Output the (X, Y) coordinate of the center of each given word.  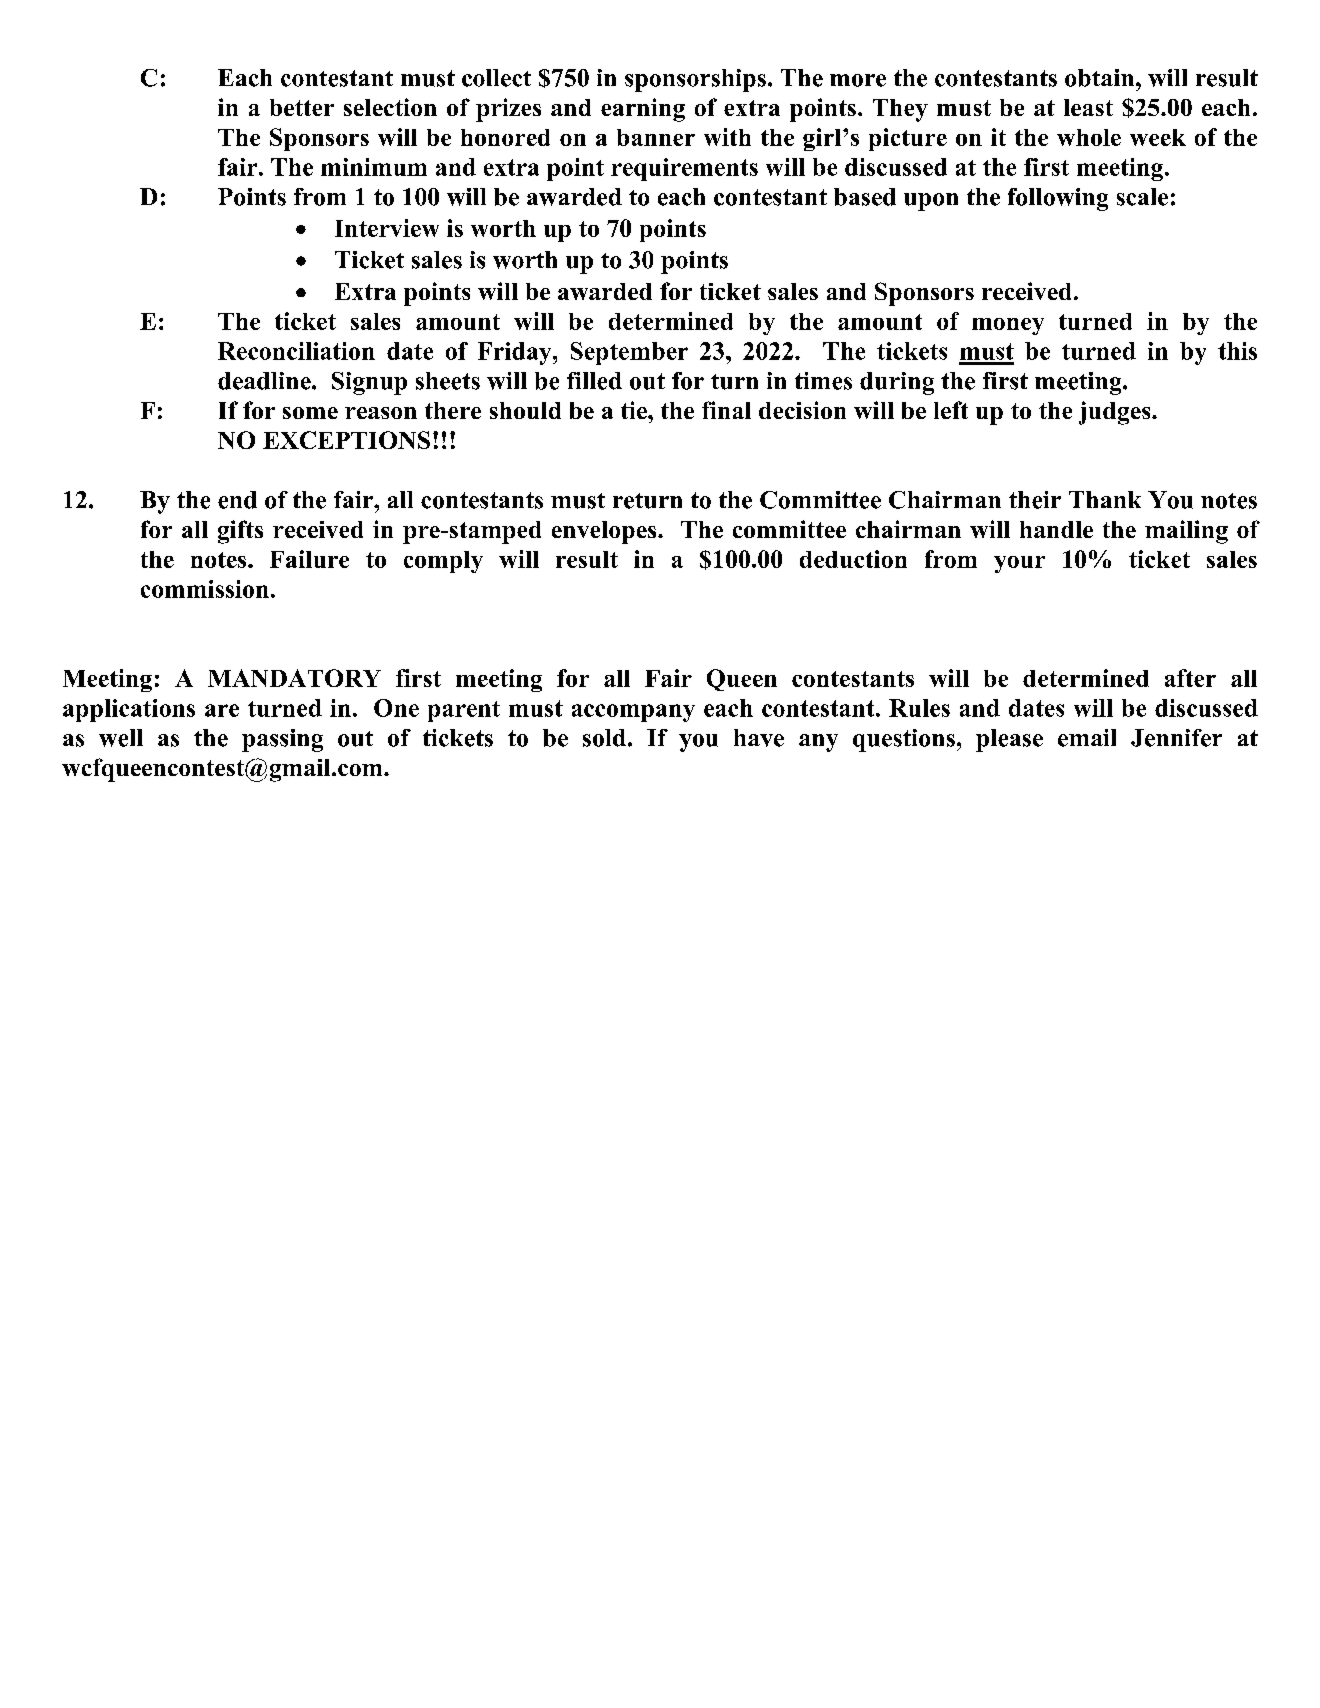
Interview (387, 228)
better (302, 107)
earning (643, 110)
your (1019, 564)
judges (1116, 413)
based (865, 197)
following (1058, 199)
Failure (309, 559)
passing (282, 740)
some (310, 413)
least (1088, 107)
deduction (853, 559)
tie (635, 410)
